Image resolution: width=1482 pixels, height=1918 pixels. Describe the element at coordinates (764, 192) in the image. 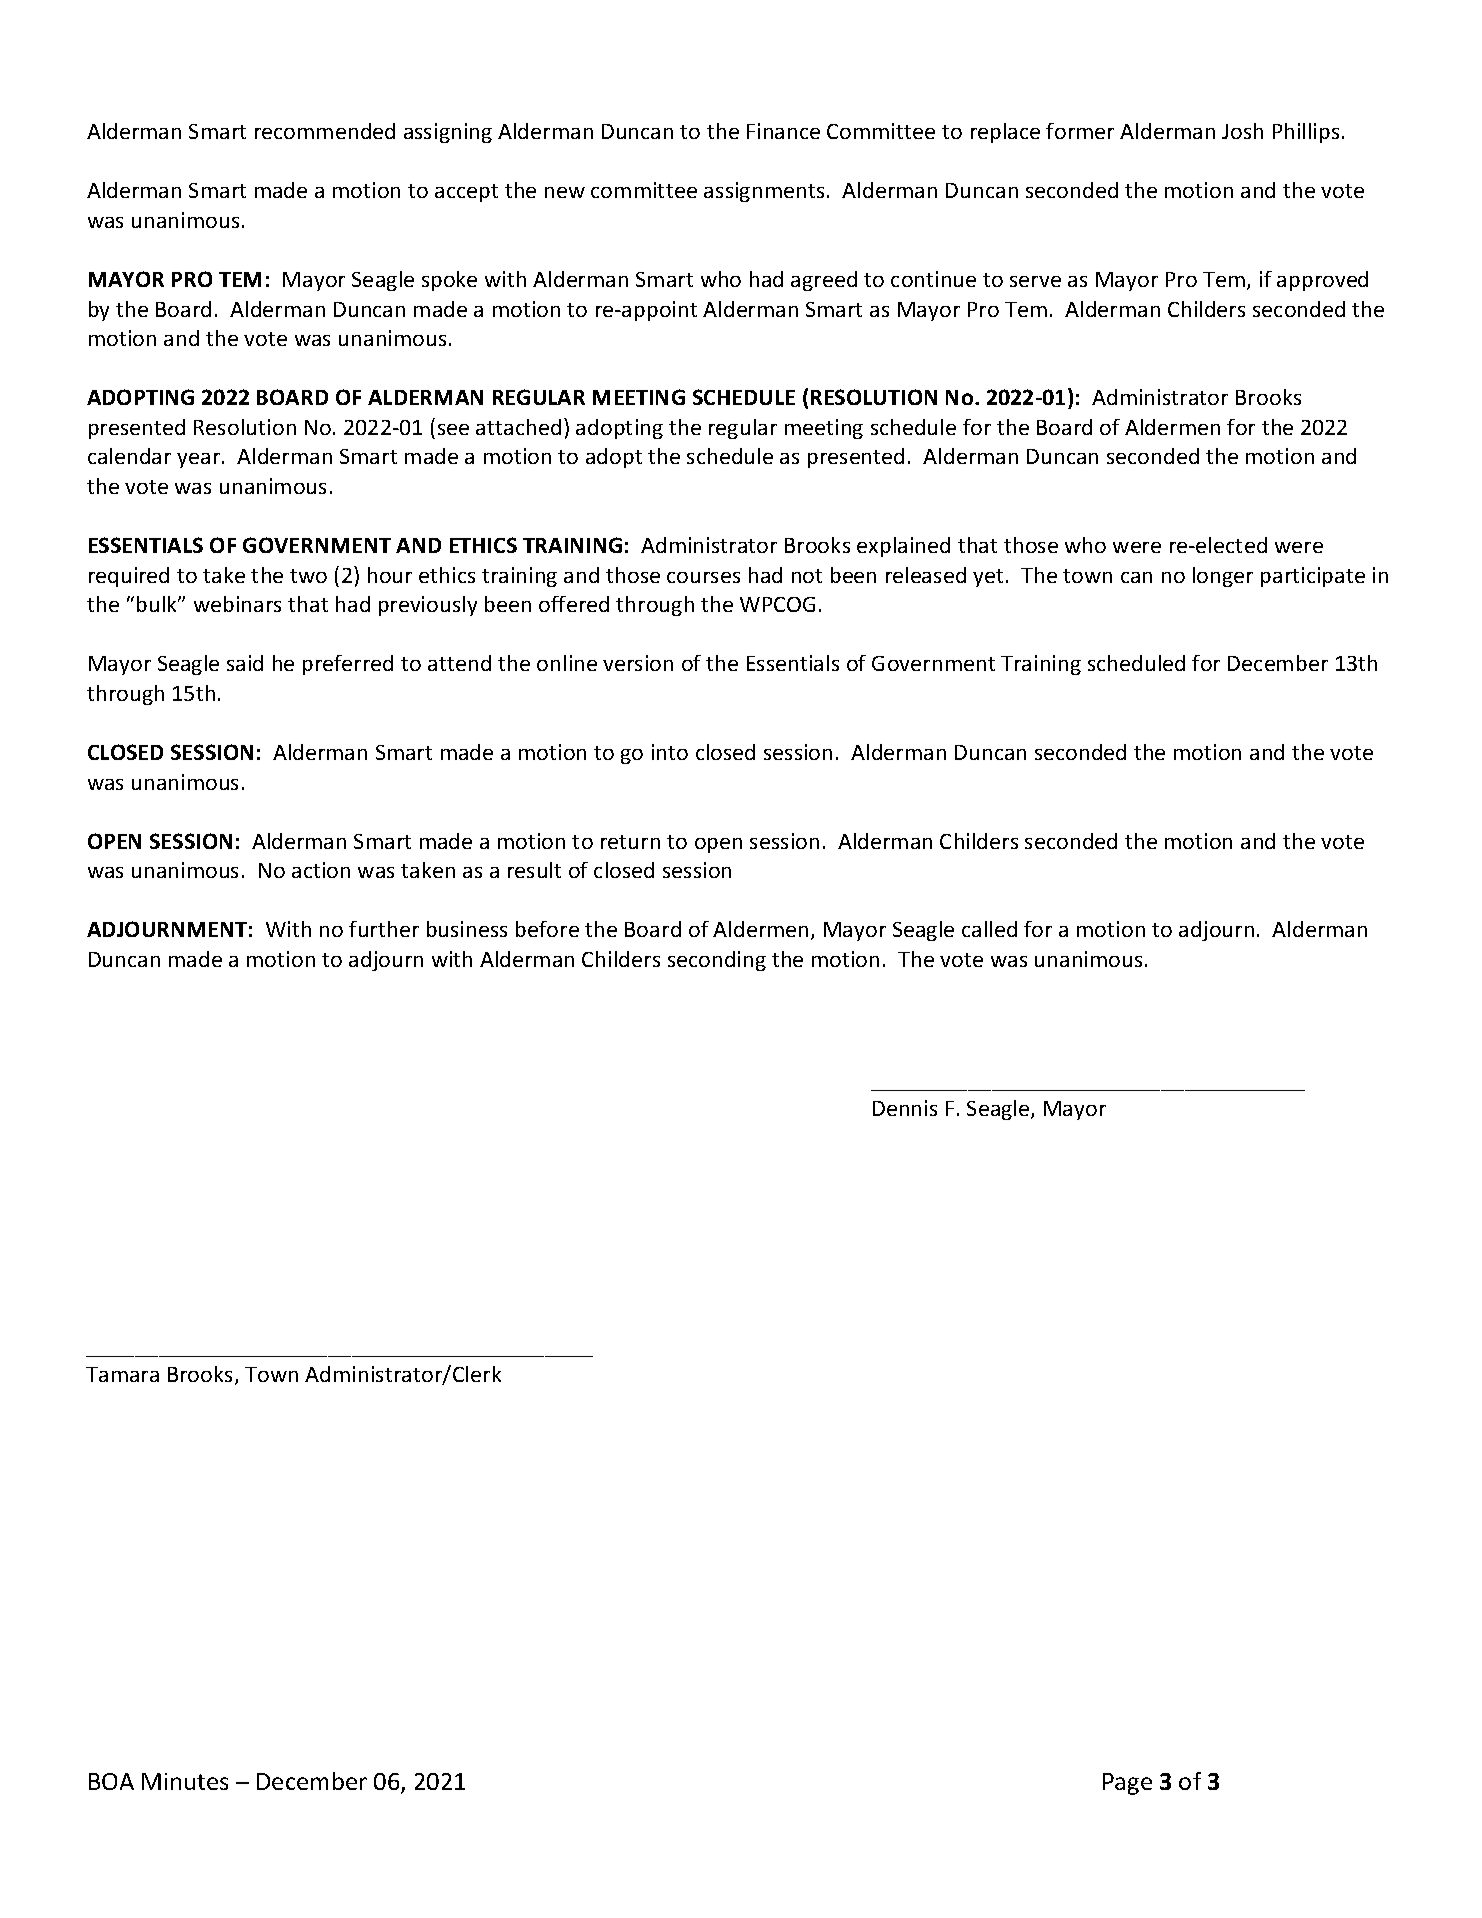

I see `assignments` at that location.
